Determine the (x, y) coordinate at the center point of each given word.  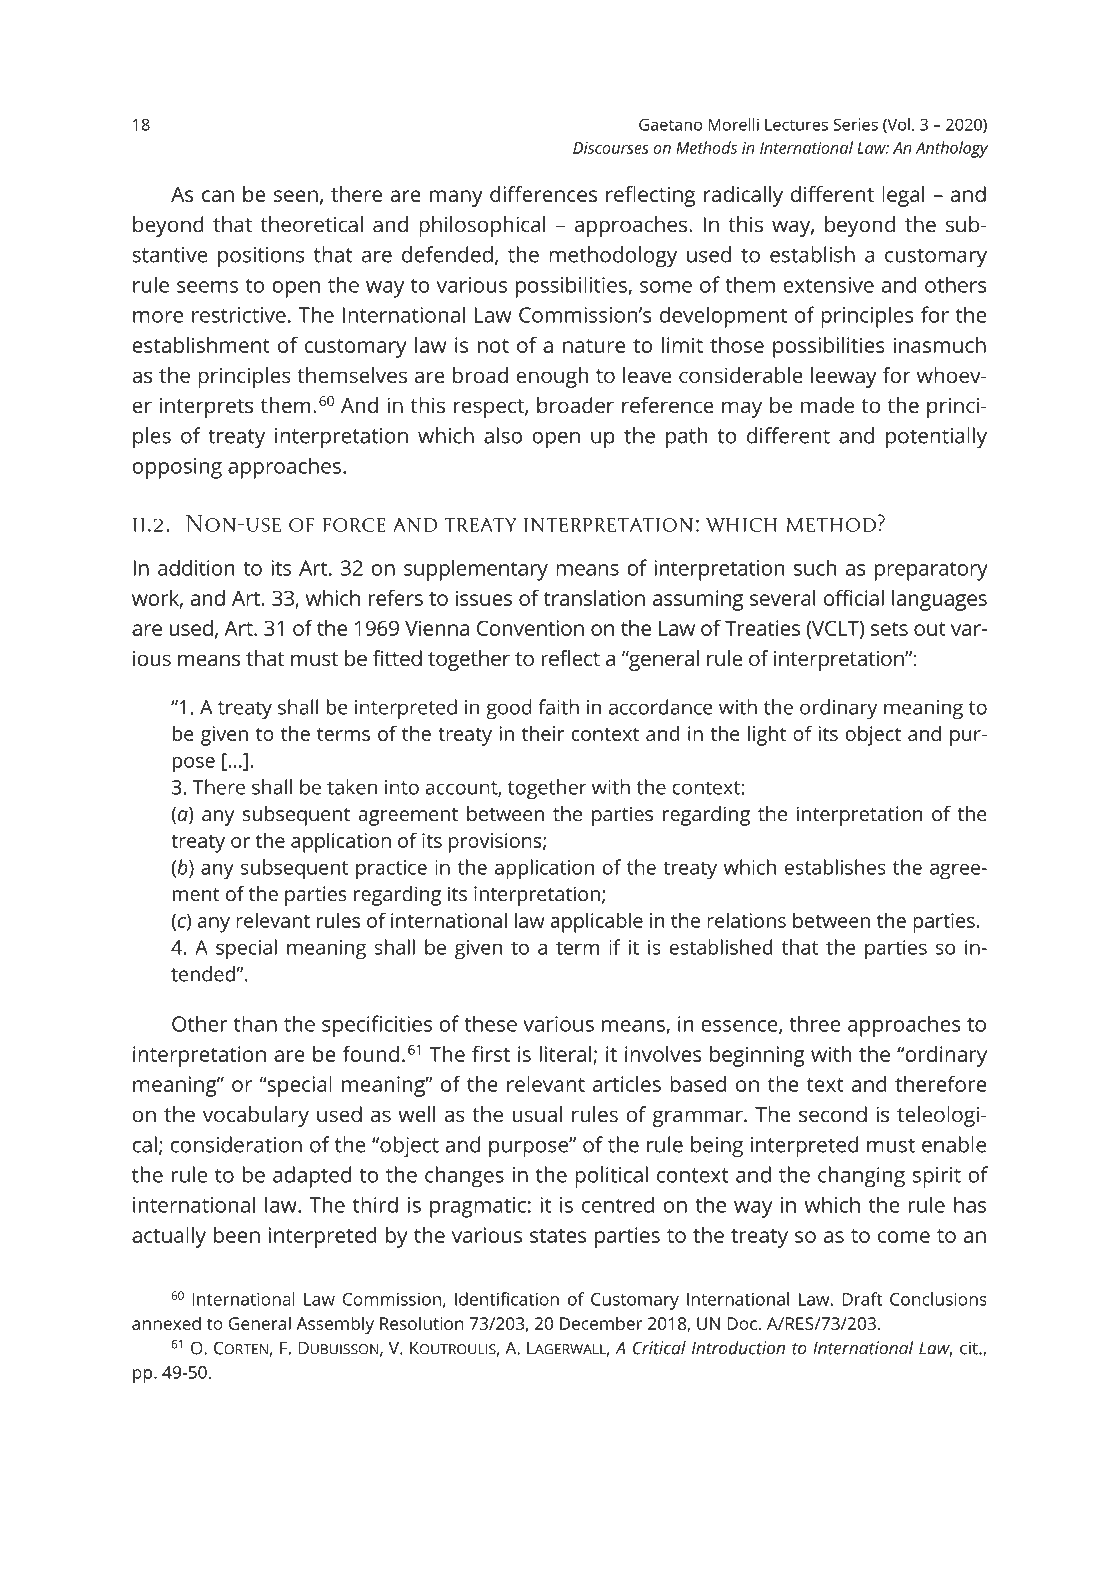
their (543, 733)
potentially (936, 438)
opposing (177, 468)
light (767, 736)
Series (855, 124)
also (503, 435)
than (255, 1023)
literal (565, 1054)
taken (352, 787)
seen (296, 196)
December (601, 1323)
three (815, 1023)
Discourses (611, 148)
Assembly (335, 1325)
